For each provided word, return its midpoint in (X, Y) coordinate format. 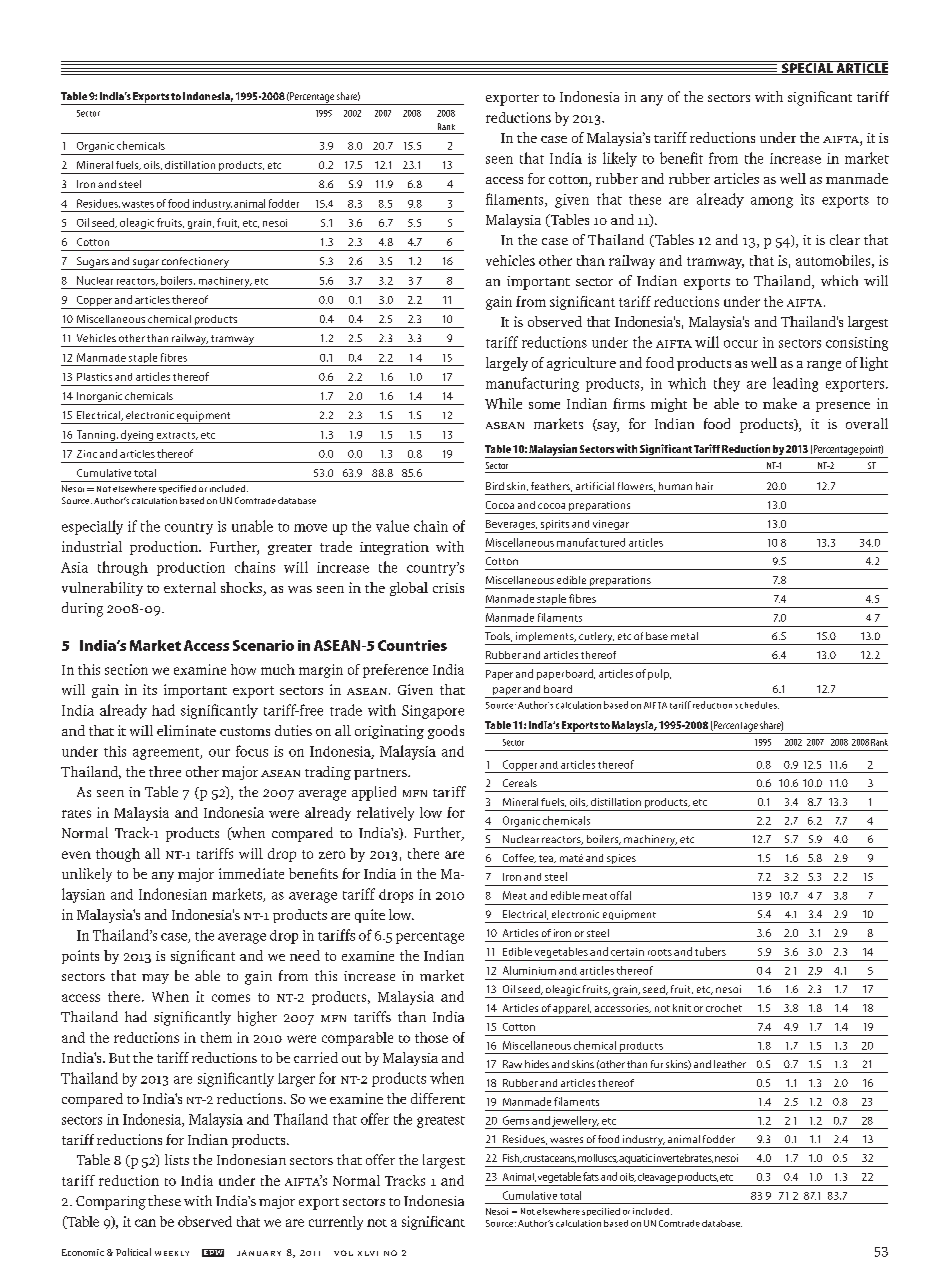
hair (704, 486)
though (118, 855)
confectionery (195, 263)
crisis (448, 588)
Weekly (172, 1253)
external (190, 587)
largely (507, 364)
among (772, 202)
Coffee (519, 858)
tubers (710, 951)
